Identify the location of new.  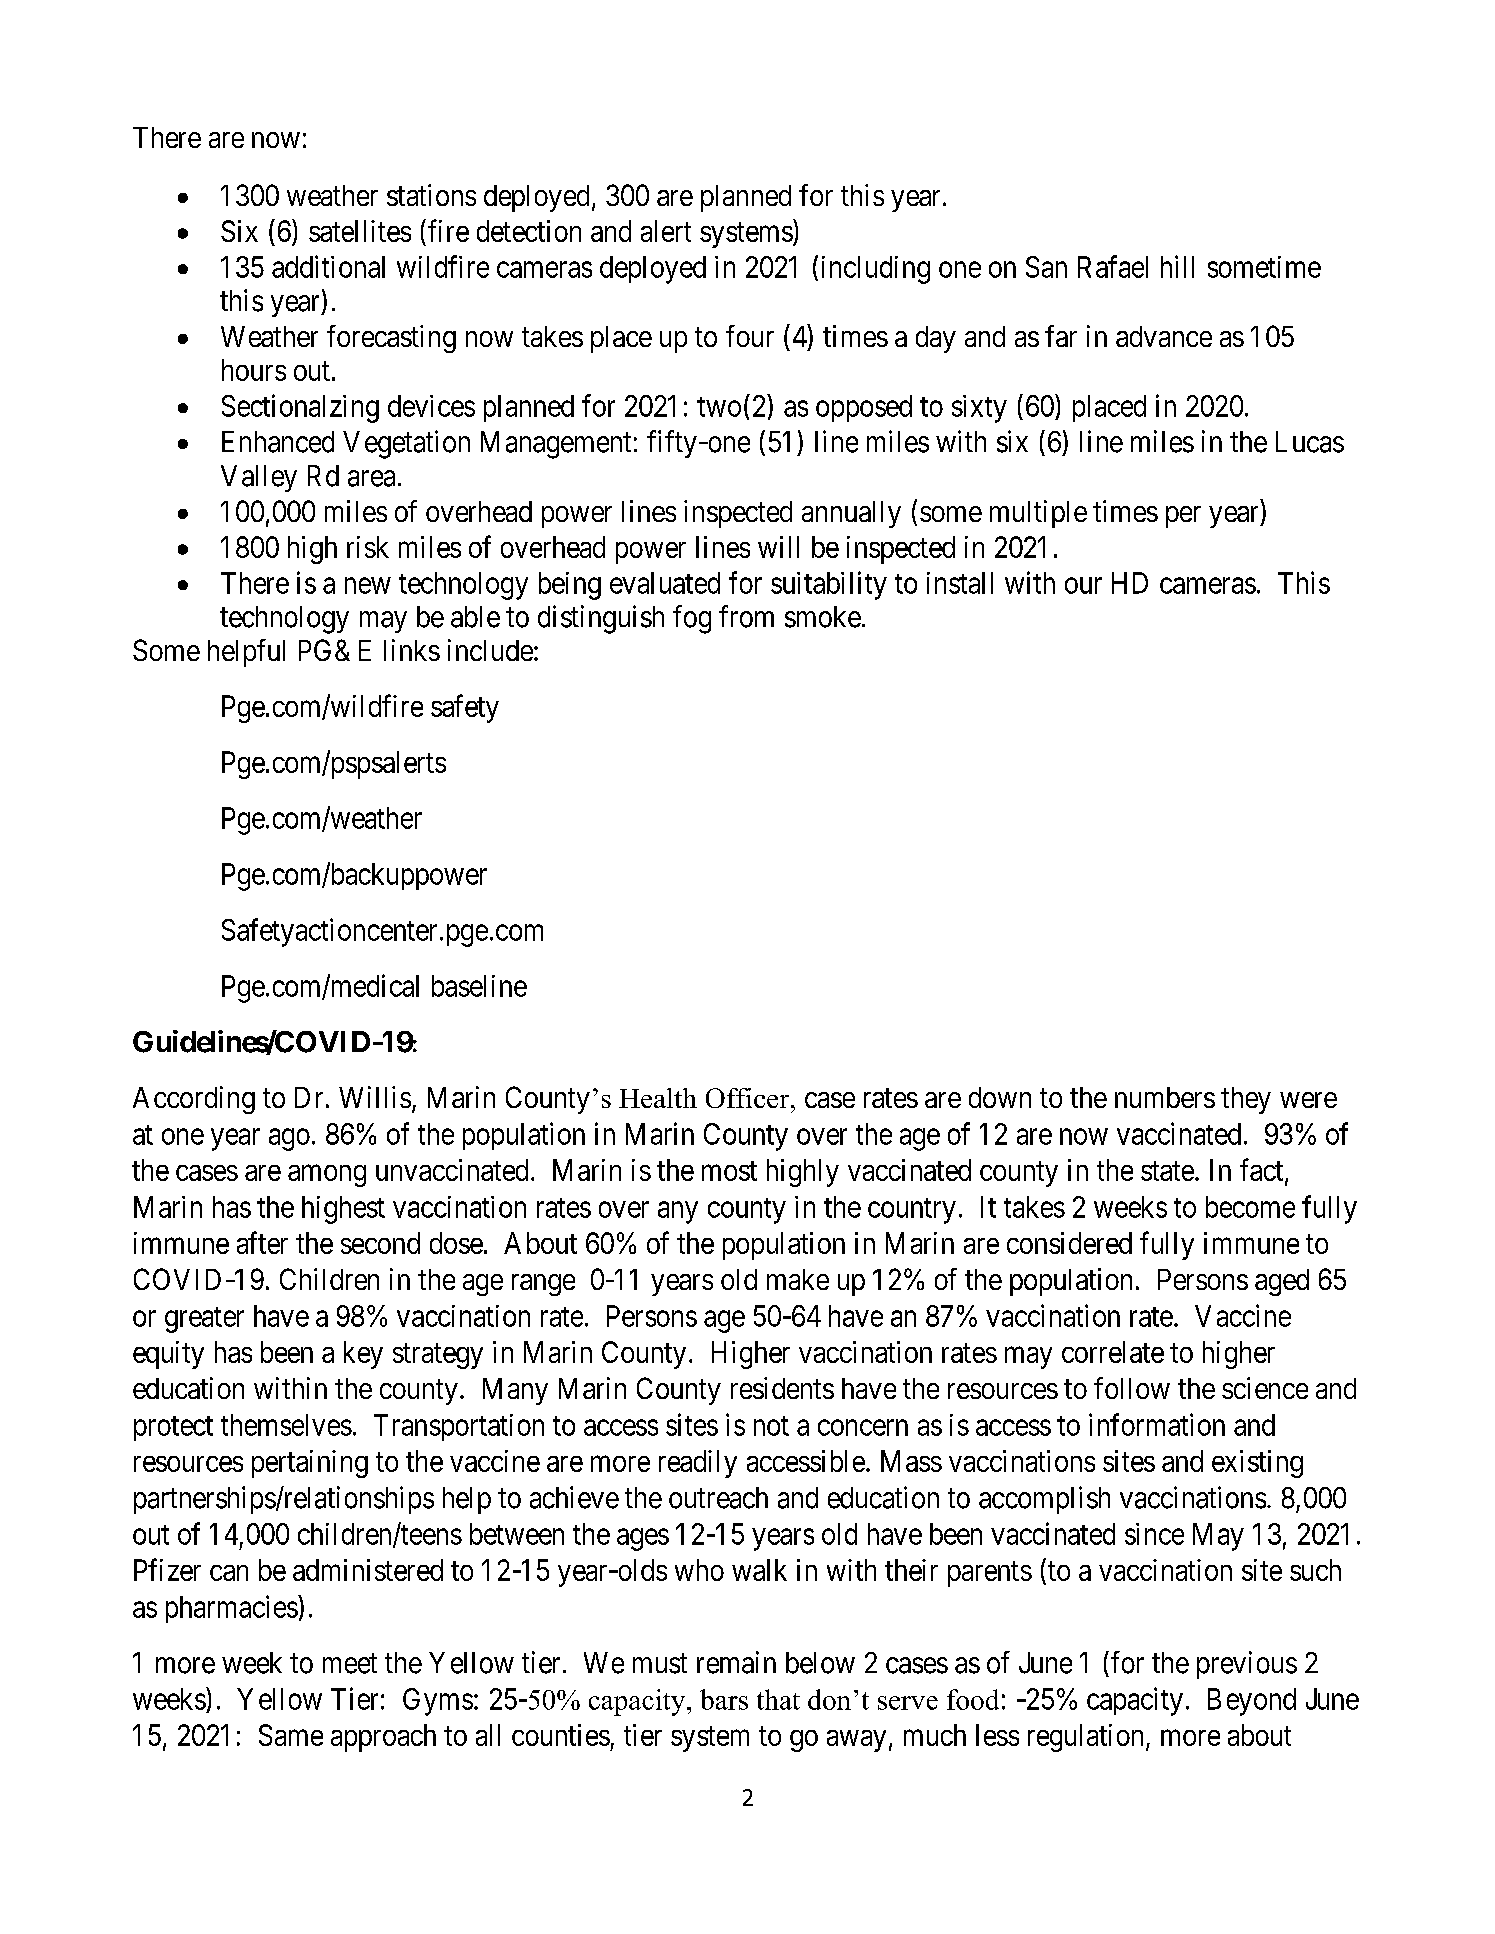
(368, 585).
